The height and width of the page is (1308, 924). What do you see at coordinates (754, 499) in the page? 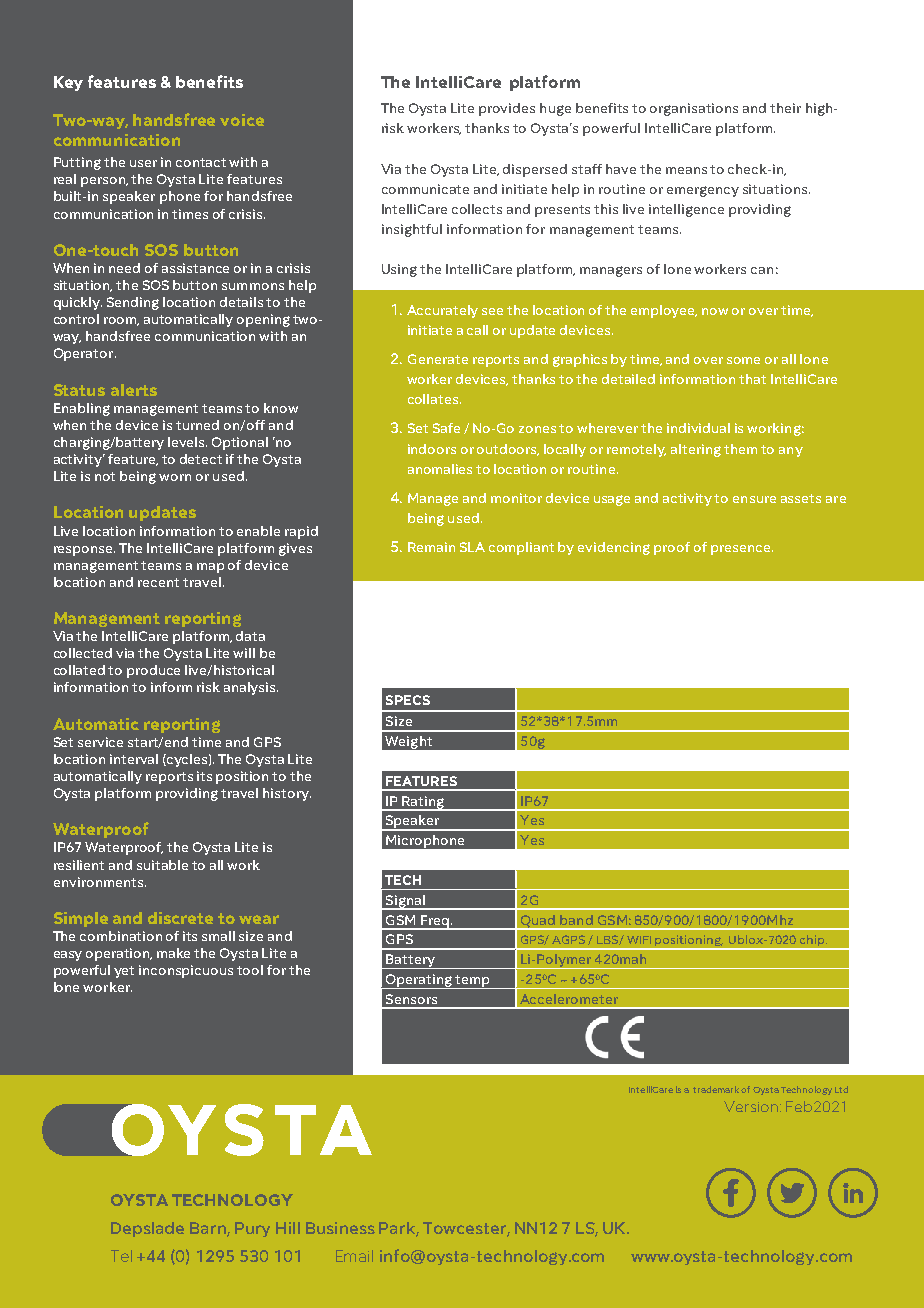
I see `ensure` at bounding box center [754, 499].
